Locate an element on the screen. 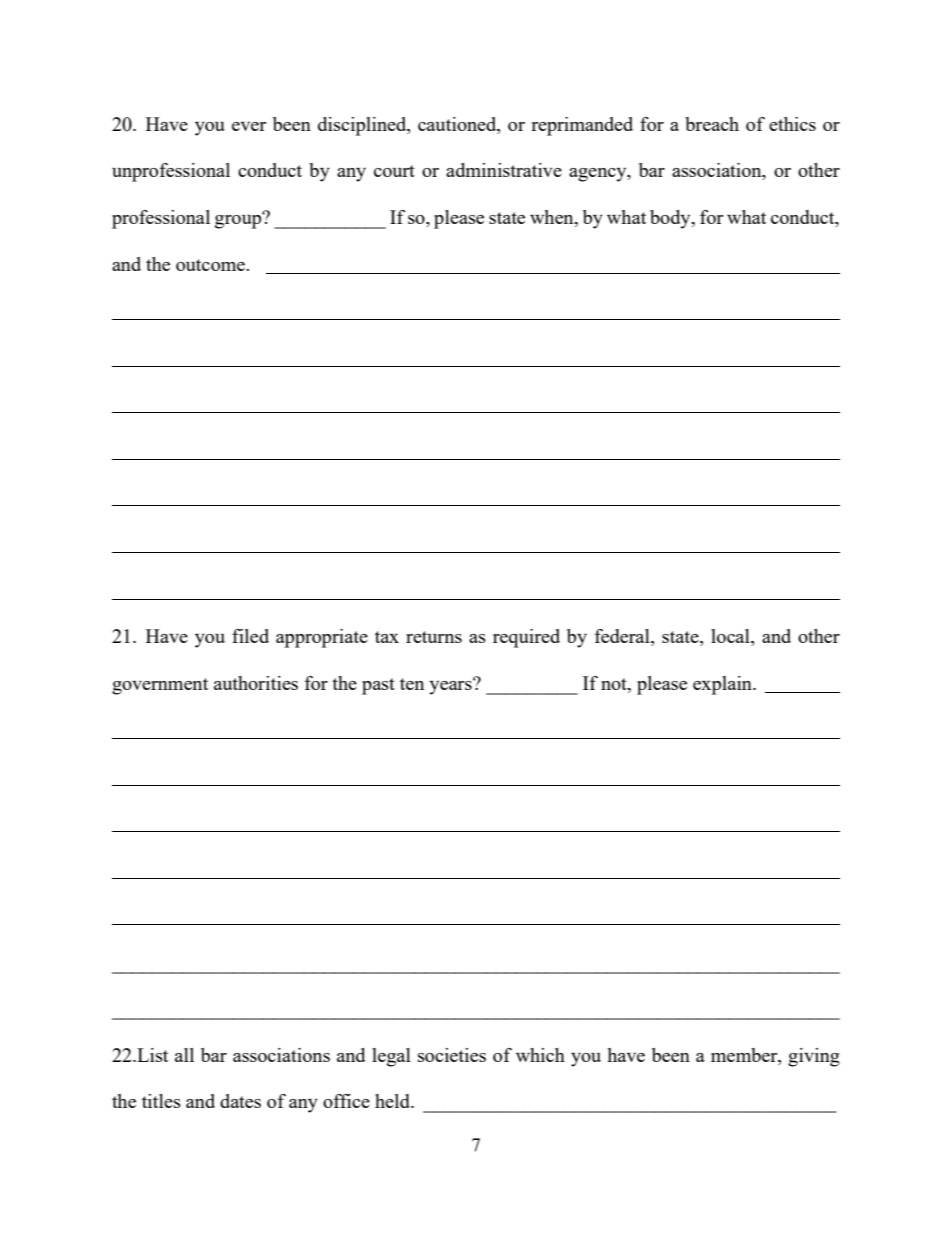  authorities is located at coordinates (256, 683).
